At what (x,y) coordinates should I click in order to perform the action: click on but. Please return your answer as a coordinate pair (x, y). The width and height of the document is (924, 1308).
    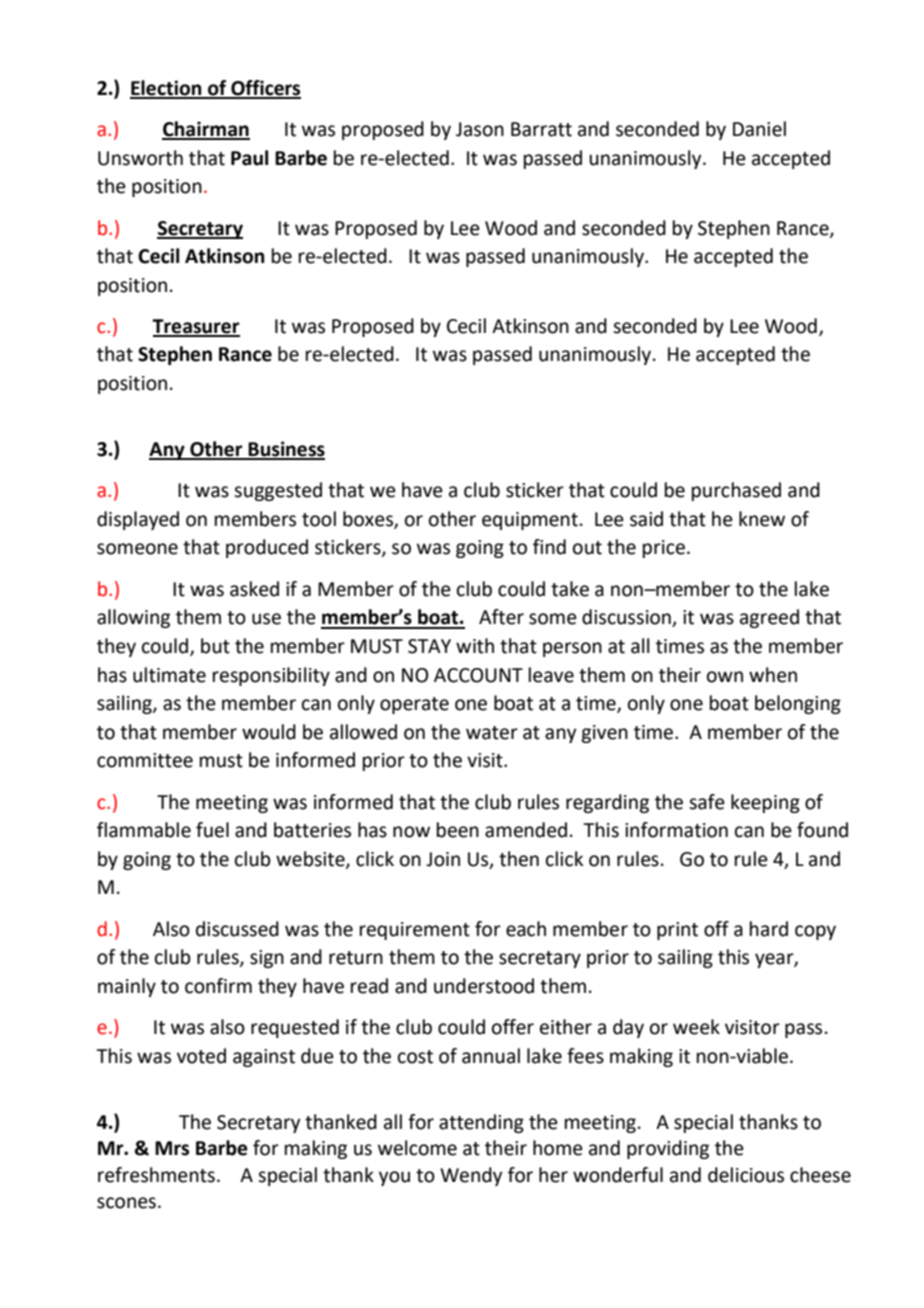
    Looking at the image, I should click on (215, 646).
